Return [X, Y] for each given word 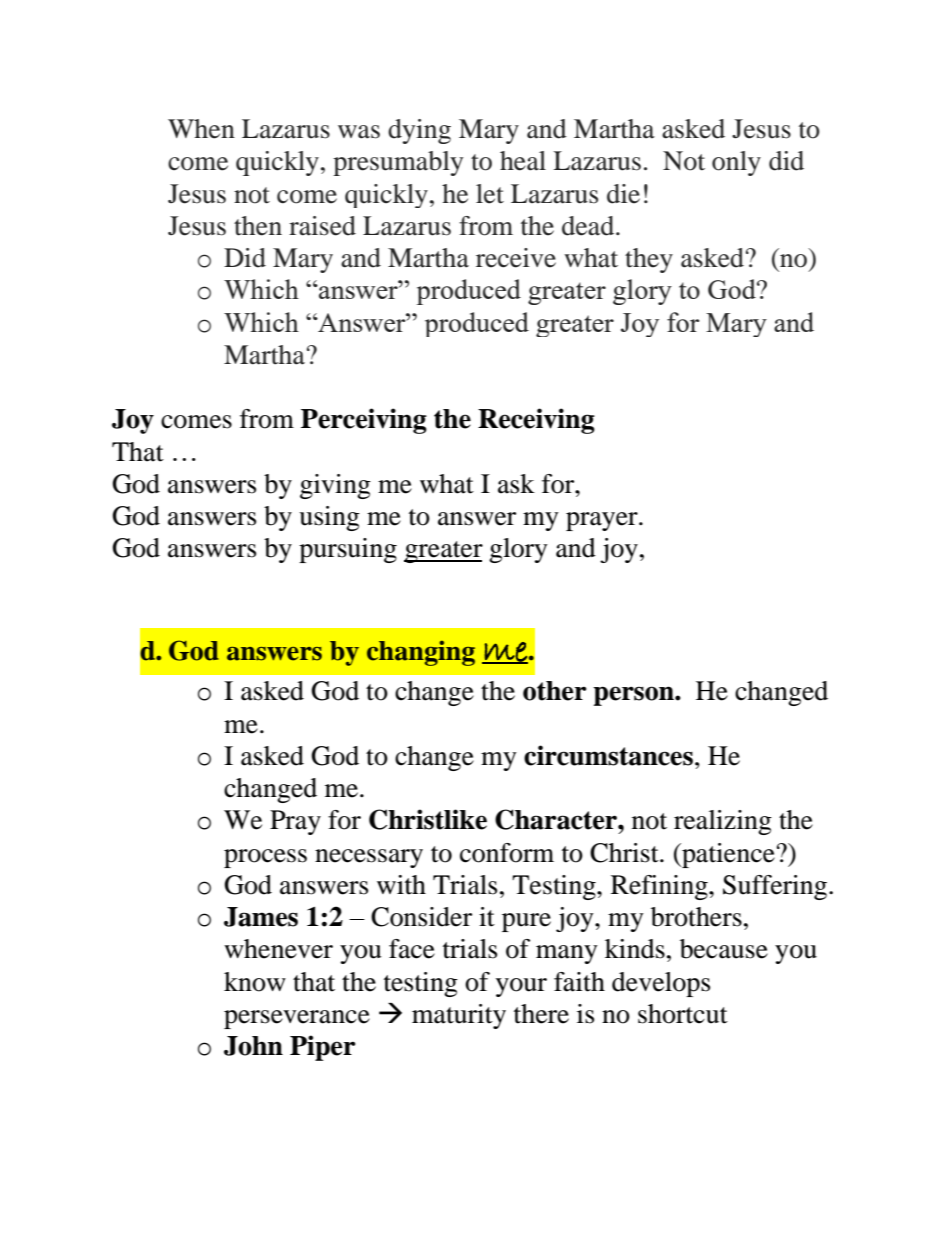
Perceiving [364, 421]
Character [557, 819]
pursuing [348, 550]
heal [523, 161]
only [736, 163]
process [265, 858]
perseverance [297, 1019]
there [541, 1014]
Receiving [536, 421]
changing [421, 653]
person [634, 696]
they [649, 260]
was [359, 132]
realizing [723, 822]
